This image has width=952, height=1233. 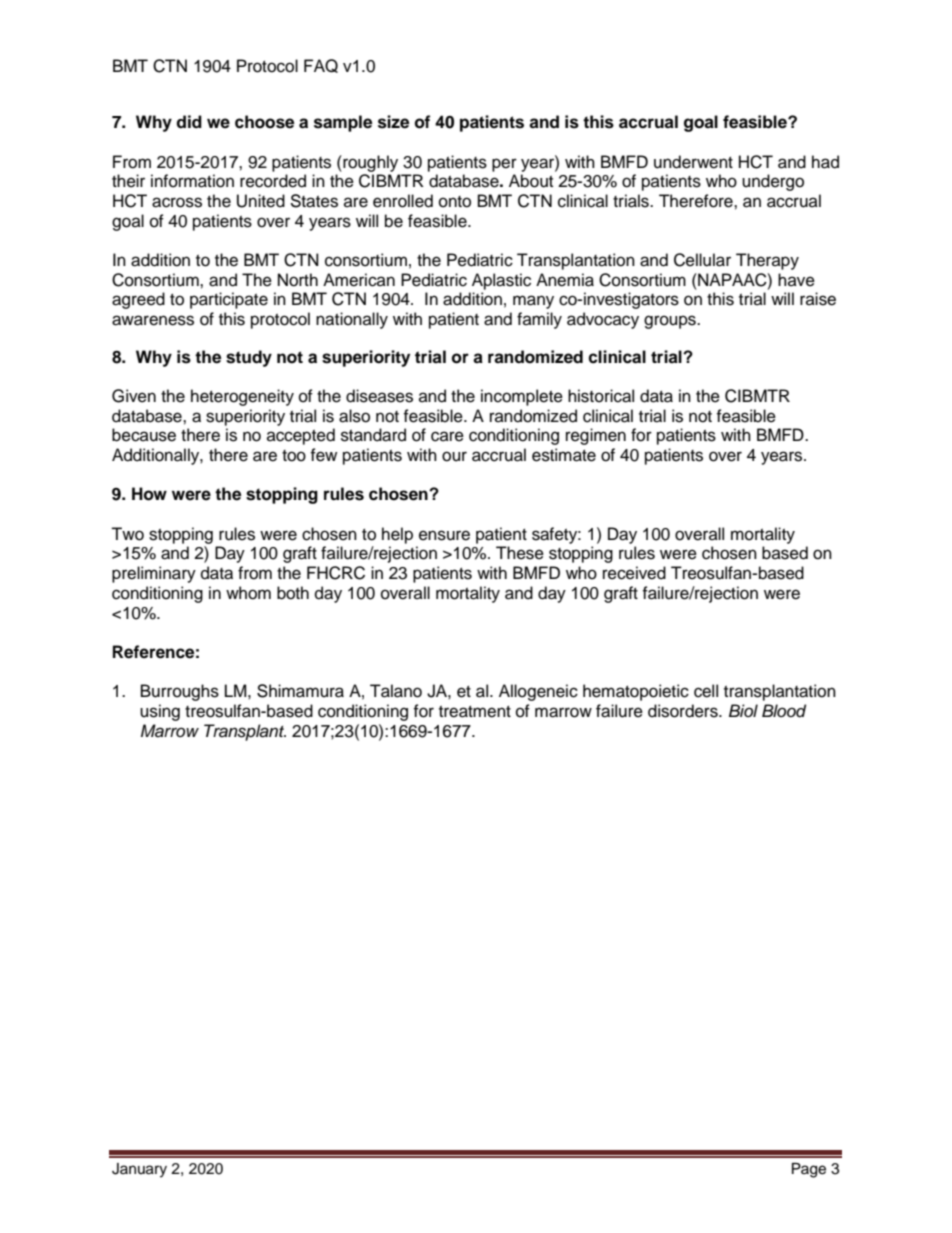 What do you see at coordinates (454, 456) in the image?
I see `our` at bounding box center [454, 456].
